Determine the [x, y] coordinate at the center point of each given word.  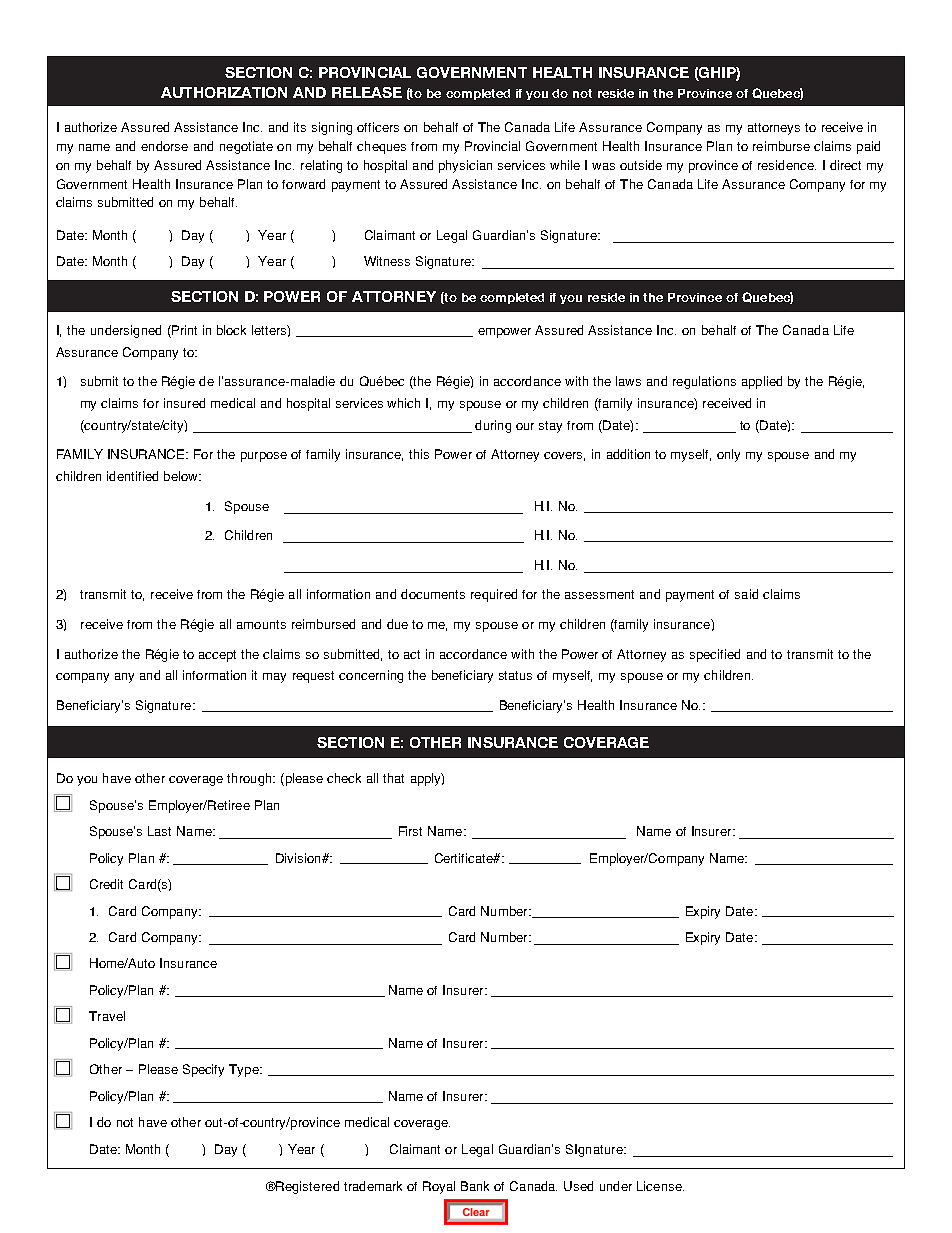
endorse [164, 146]
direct [845, 165]
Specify [203, 1070]
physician [465, 166]
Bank [475, 1186]
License [660, 1186]
